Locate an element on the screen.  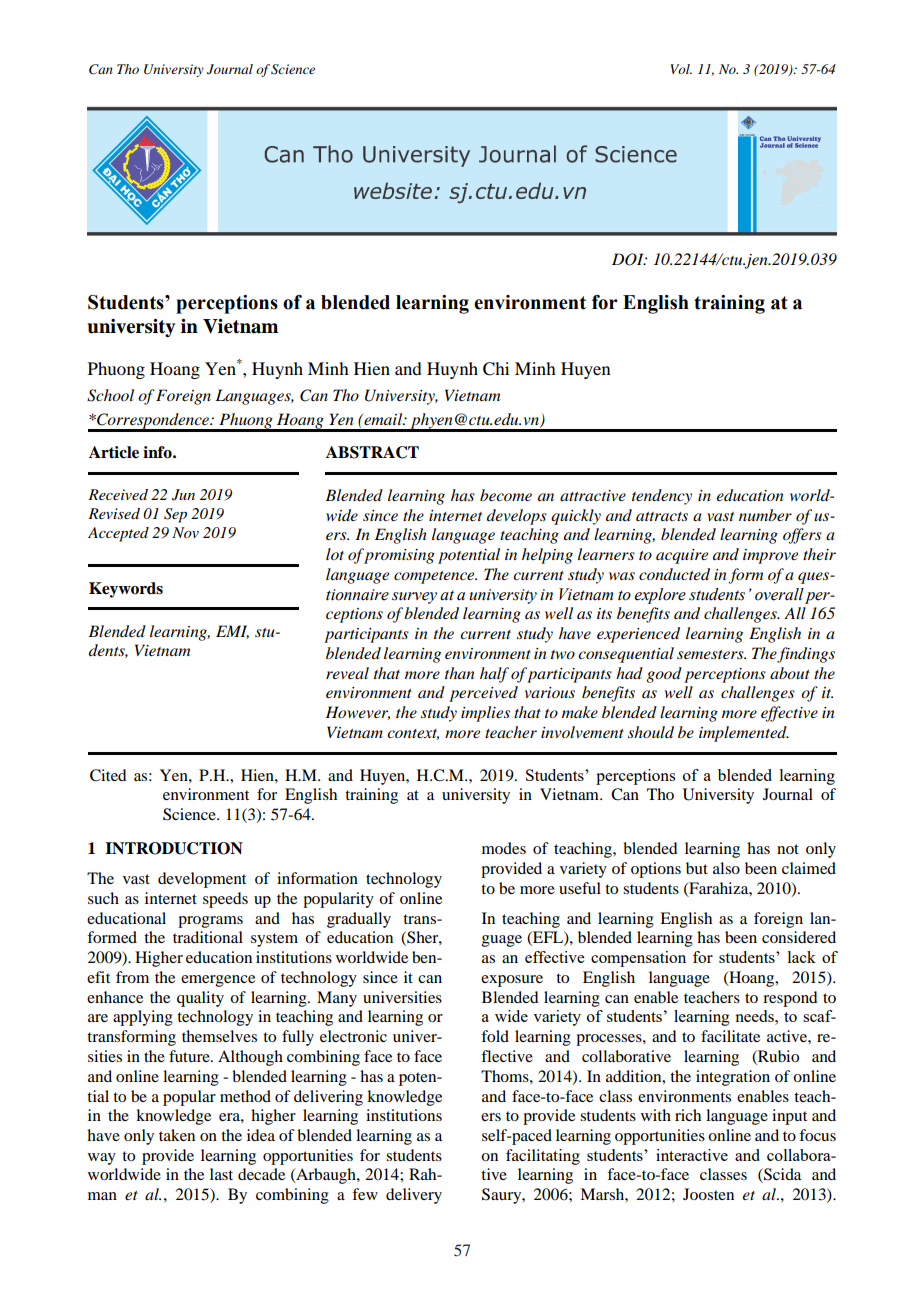
last is located at coordinates (221, 1174).
